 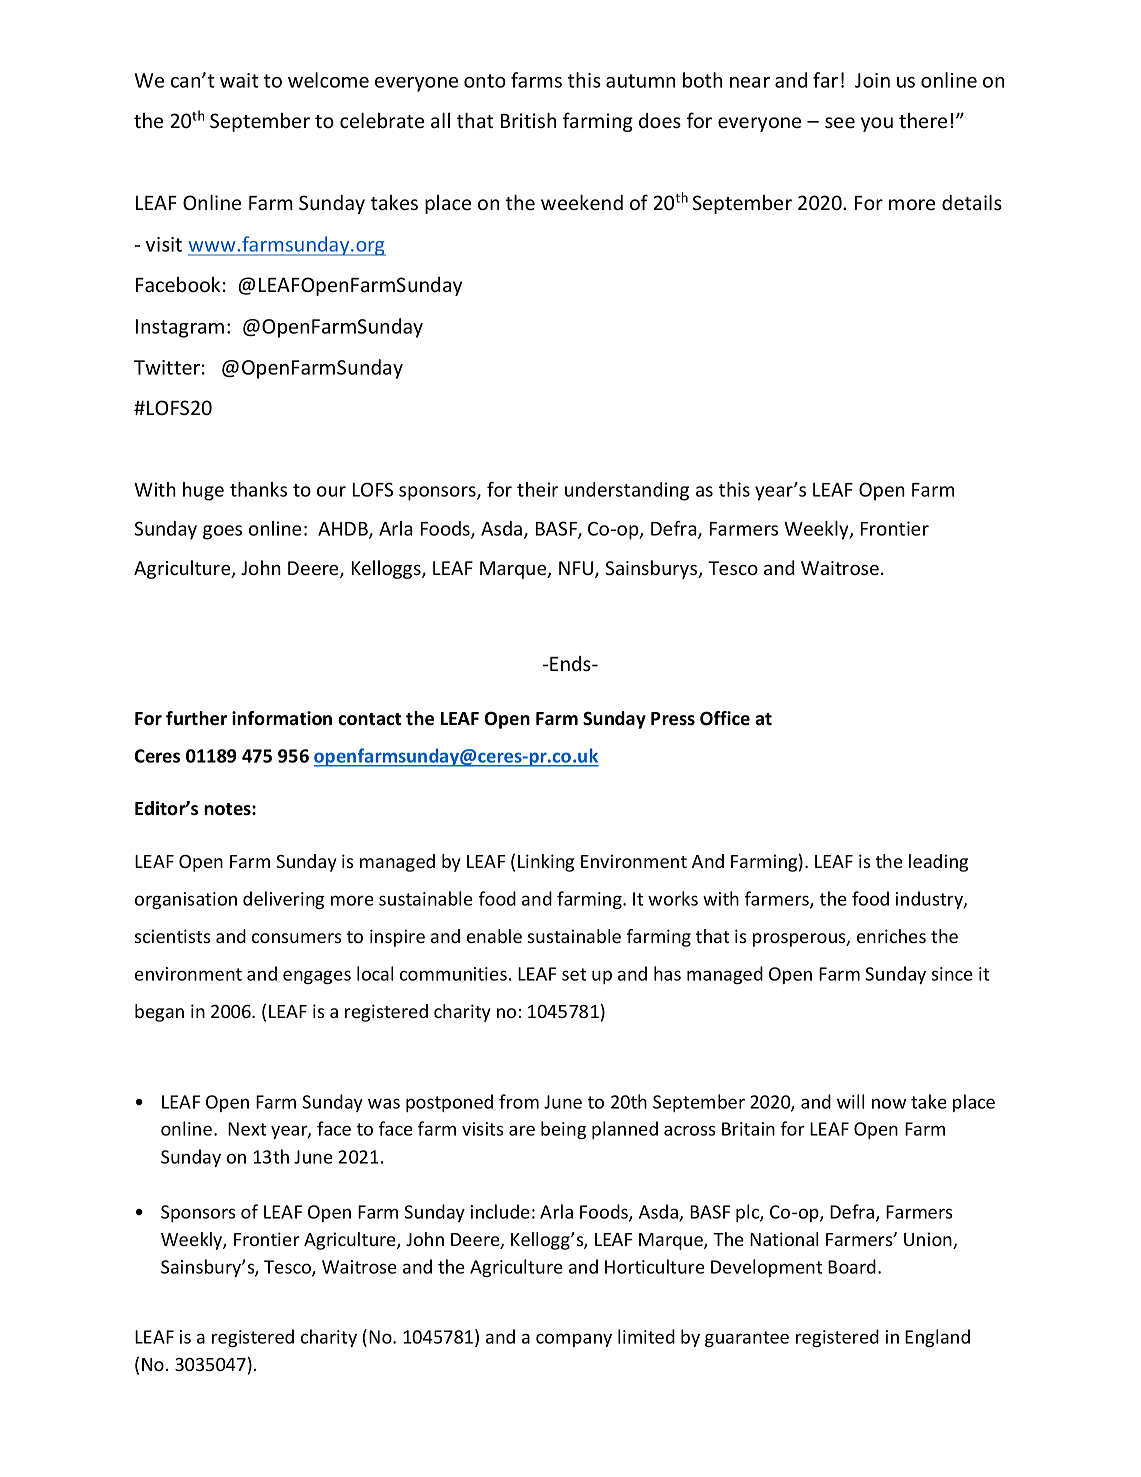 I want to click on engages, so click(x=317, y=977).
